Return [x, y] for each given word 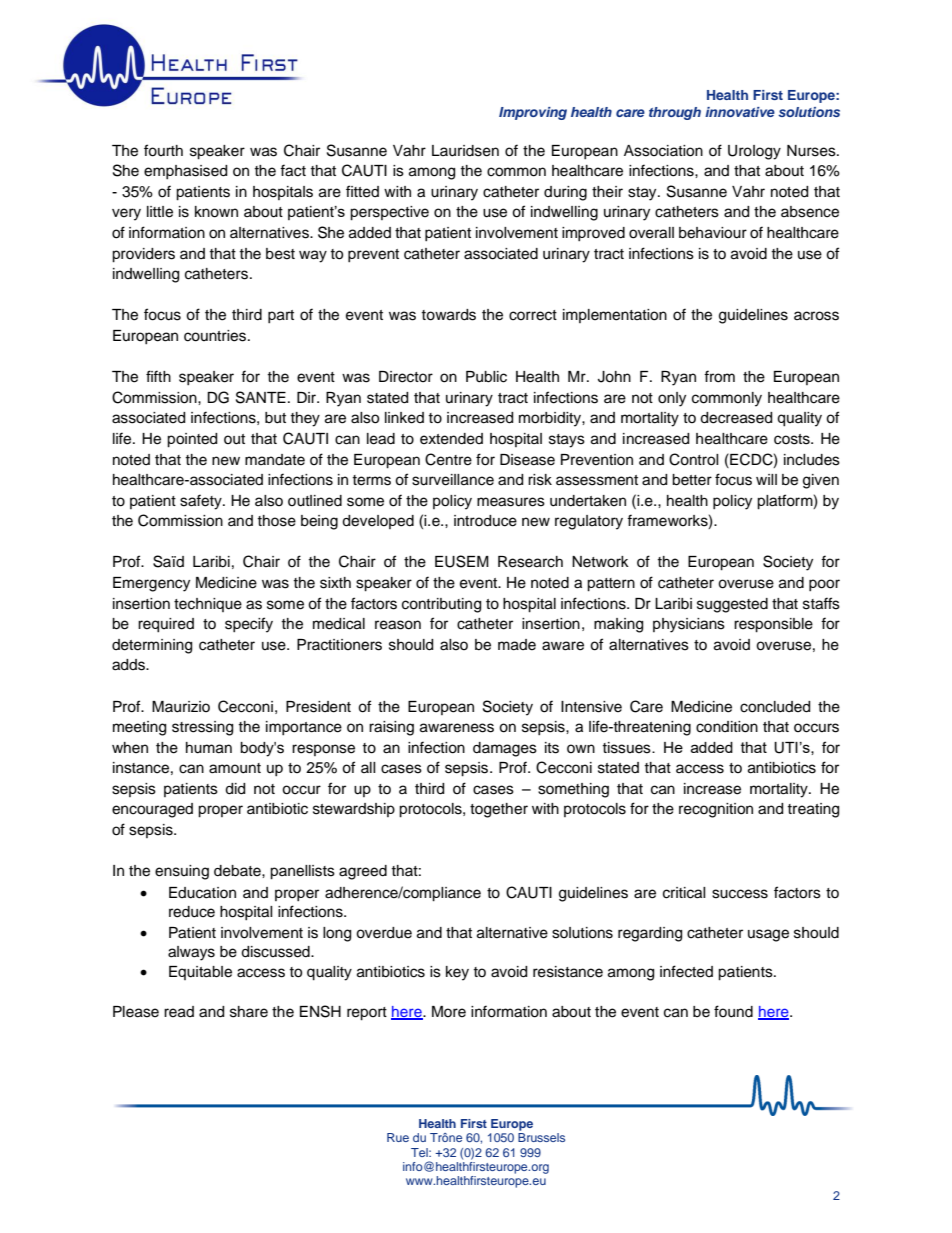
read [179, 1012]
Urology [754, 152]
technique [208, 605]
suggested [732, 605]
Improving [533, 113]
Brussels [541, 1137]
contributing [441, 605]
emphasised [185, 172]
